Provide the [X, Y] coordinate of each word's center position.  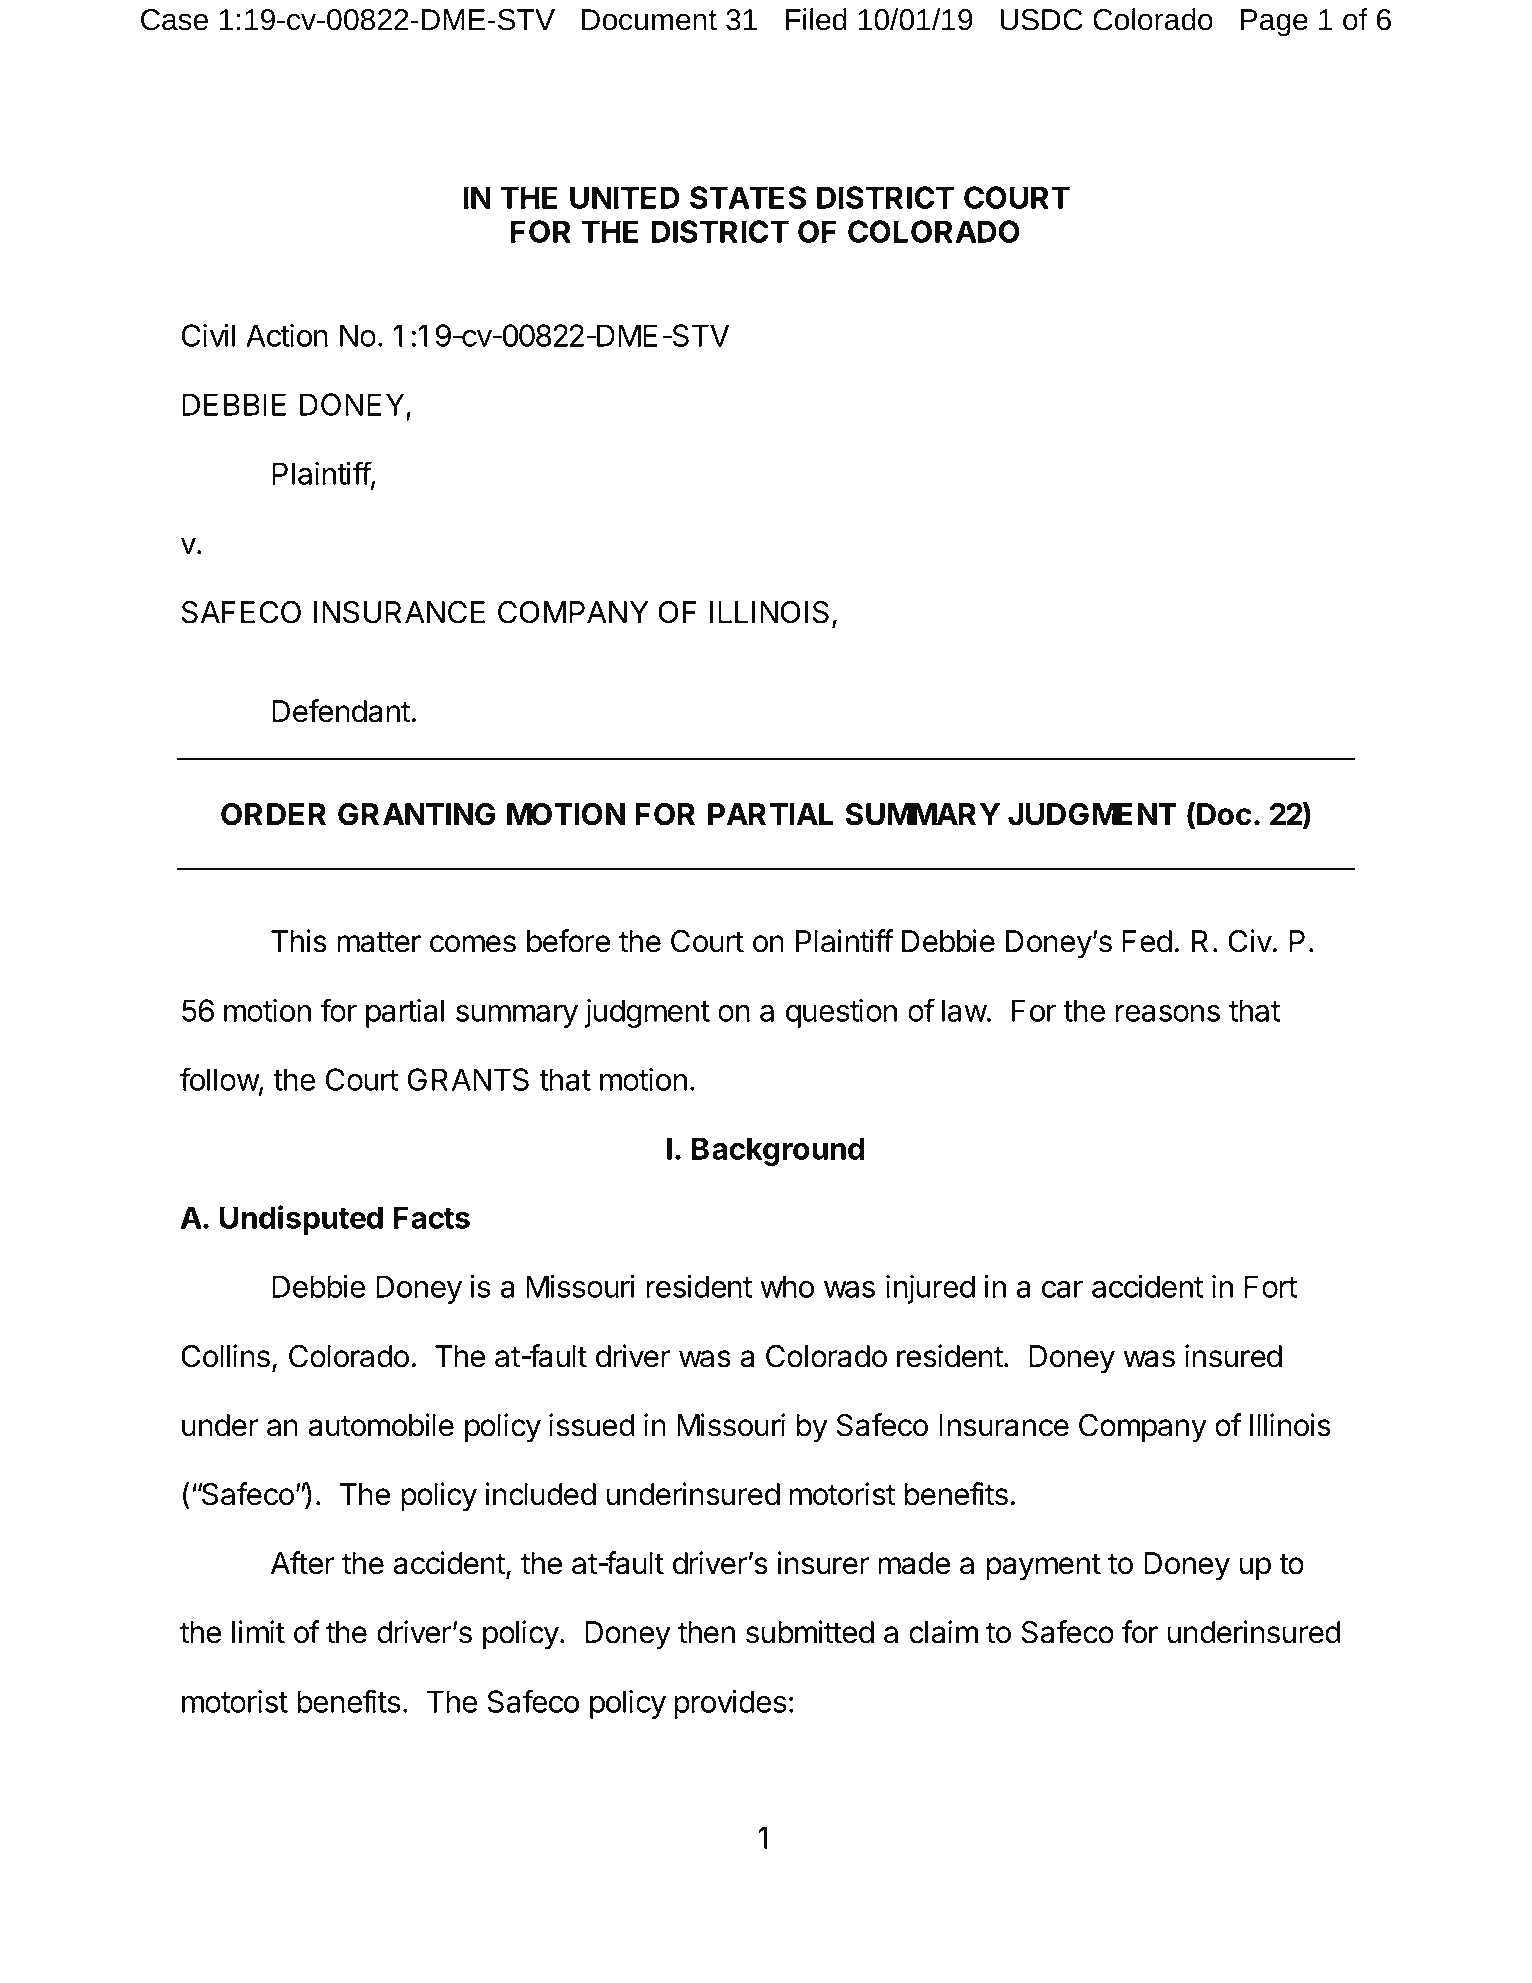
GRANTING [416, 814]
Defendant [341, 711]
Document [649, 20]
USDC [1041, 20]
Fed [1147, 941]
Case [174, 20]
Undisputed [301, 1220]
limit [258, 1632]
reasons [1167, 1013]
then [706, 1632]
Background [778, 1151]
